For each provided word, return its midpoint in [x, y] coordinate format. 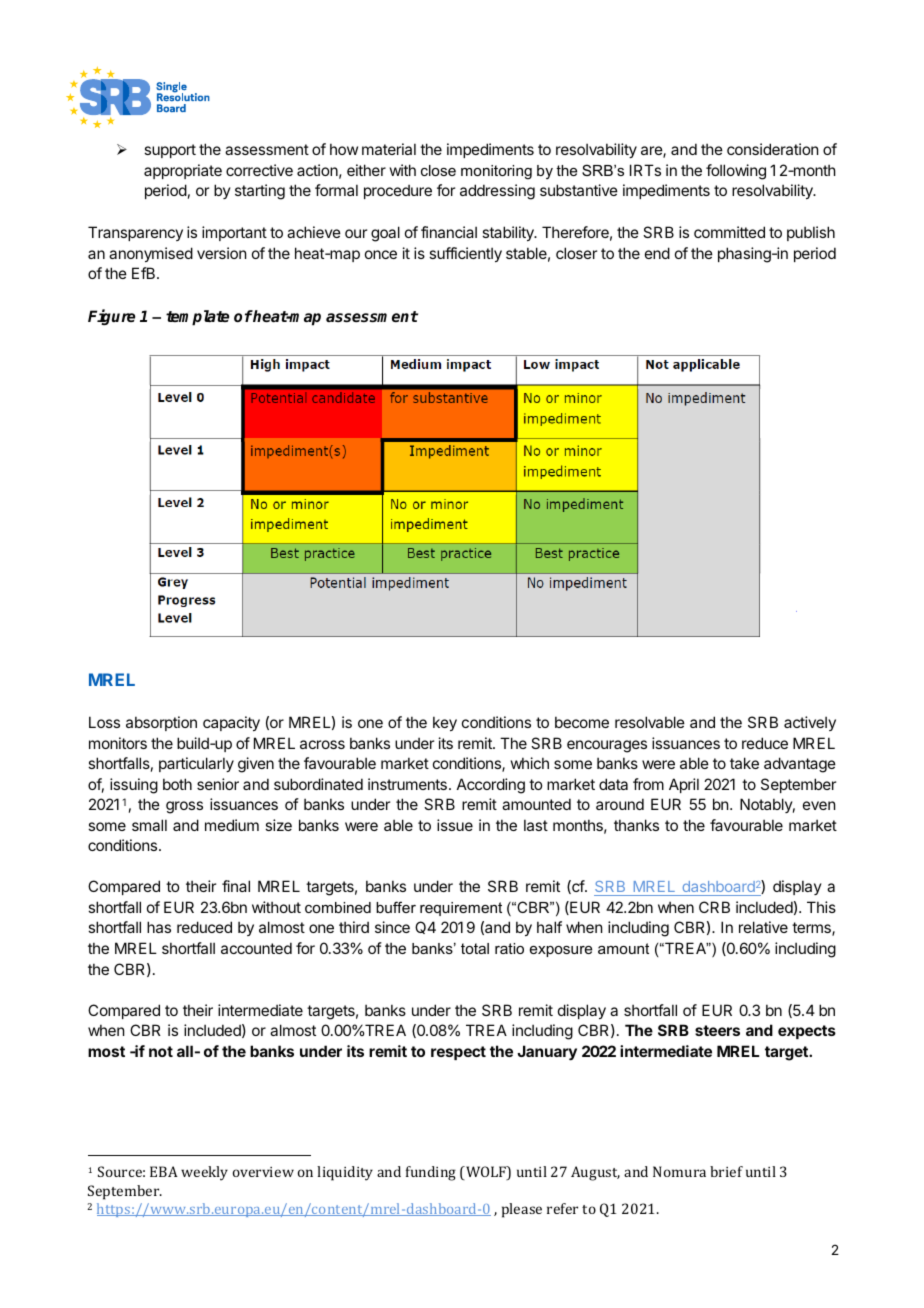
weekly [204, 1173]
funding [431, 1173]
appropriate [183, 171]
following [736, 172]
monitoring [496, 172]
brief [726, 1171]
